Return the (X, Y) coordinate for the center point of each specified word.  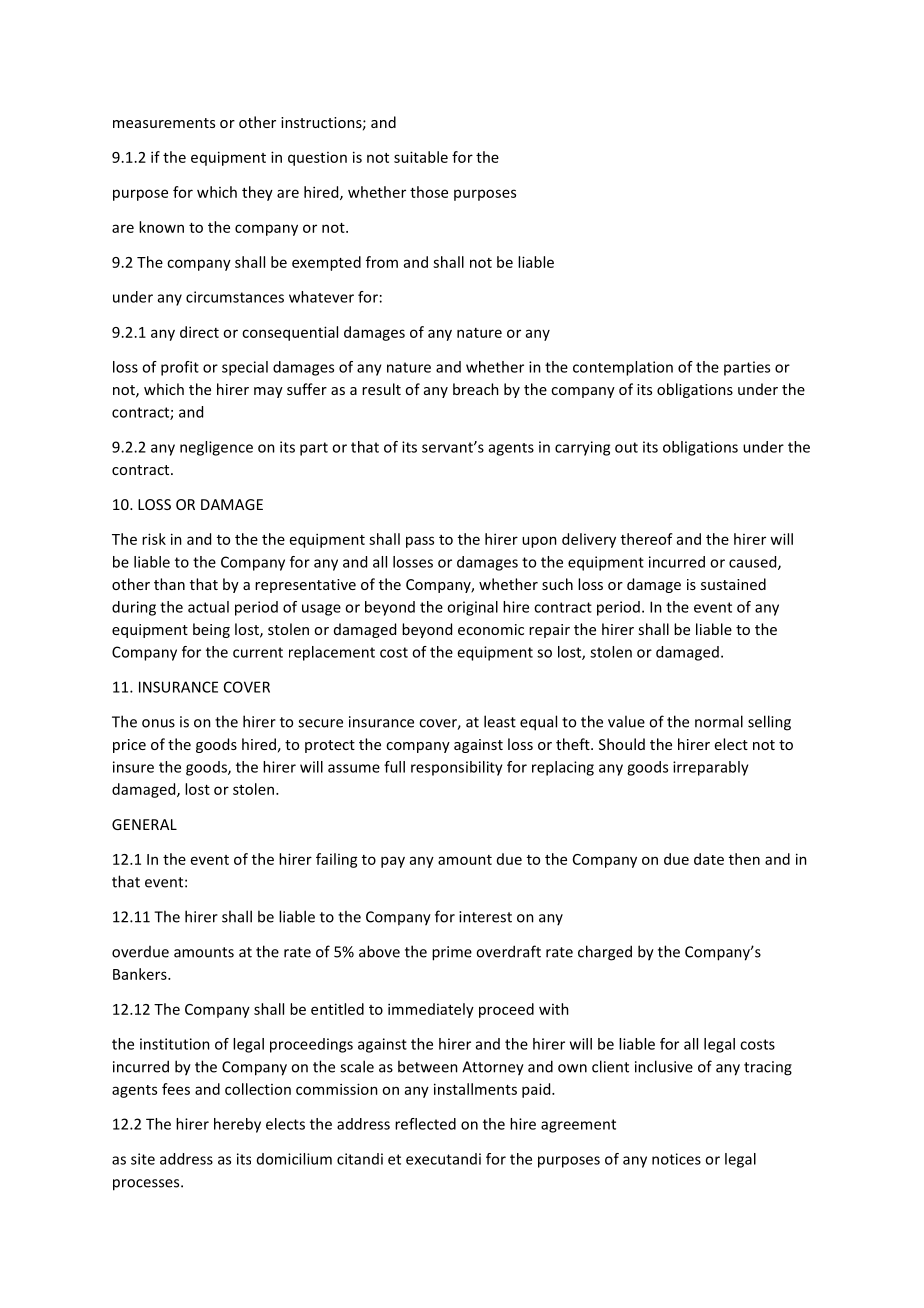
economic (491, 629)
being (211, 630)
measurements (164, 123)
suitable (421, 157)
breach (476, 389)
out (626, 447)
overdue (140, 952)
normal (719, 721)
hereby (237, 1125)
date (709, 859)
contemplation (623, 368)
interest (485, 917)
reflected (425, 1124)
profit (180, 368)
